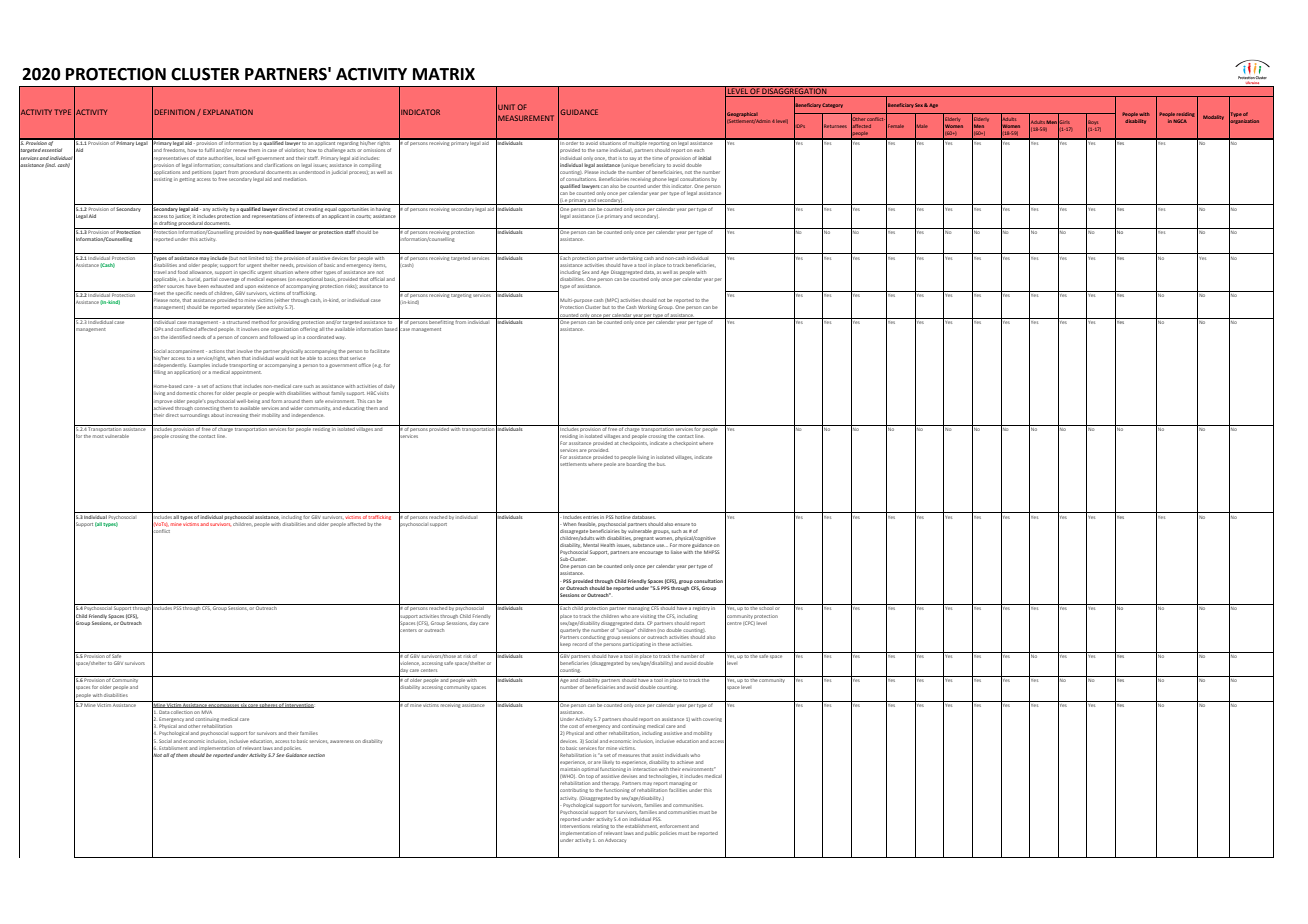 The height and width of the screenshot is (924, 1308). Describe the element at coordinates (602, 150) in the screenshot. I see `same` at that location.
